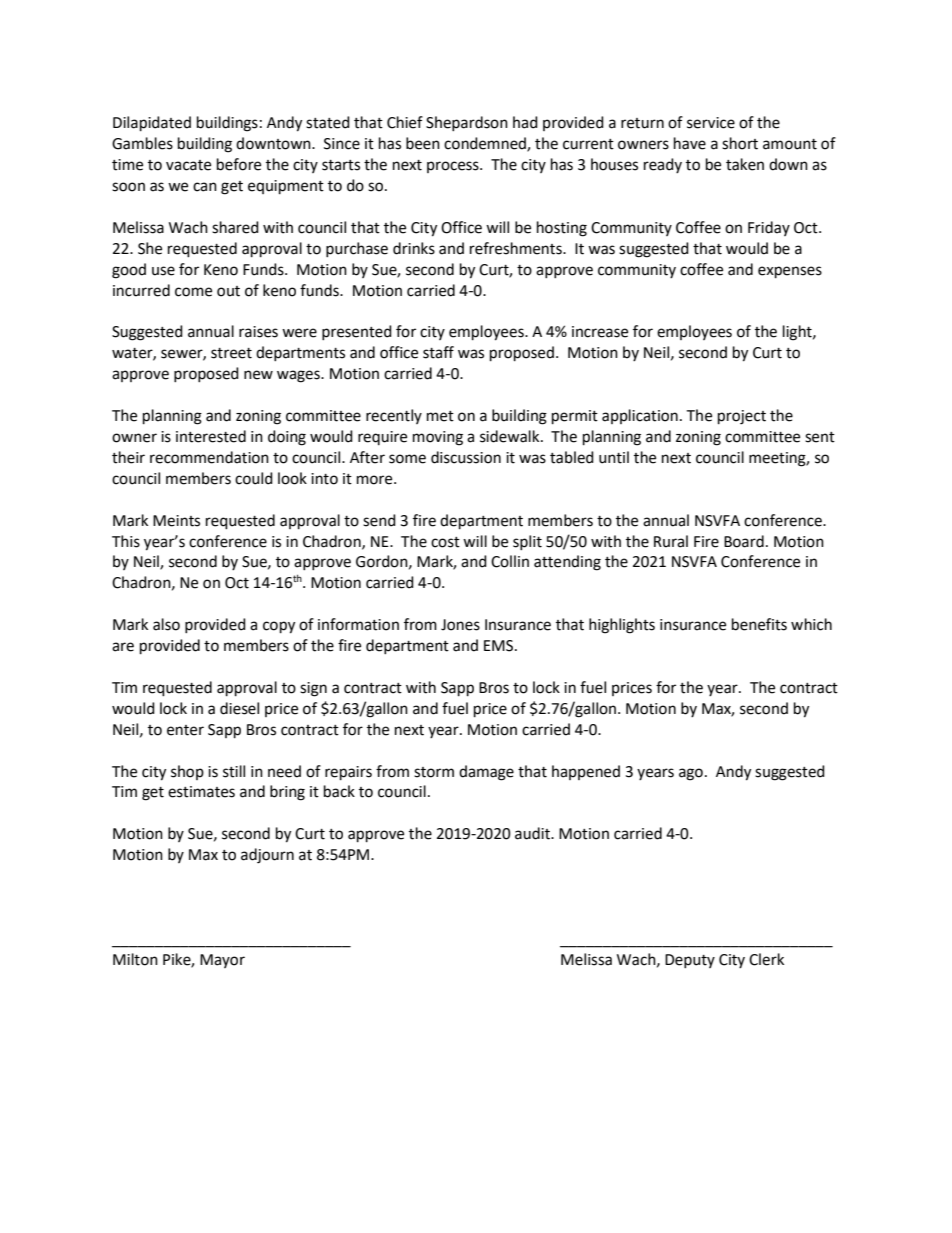  What do you see at coordinates (211, 436) in the image?
I see `interested` at bounding box center [211, 436].
